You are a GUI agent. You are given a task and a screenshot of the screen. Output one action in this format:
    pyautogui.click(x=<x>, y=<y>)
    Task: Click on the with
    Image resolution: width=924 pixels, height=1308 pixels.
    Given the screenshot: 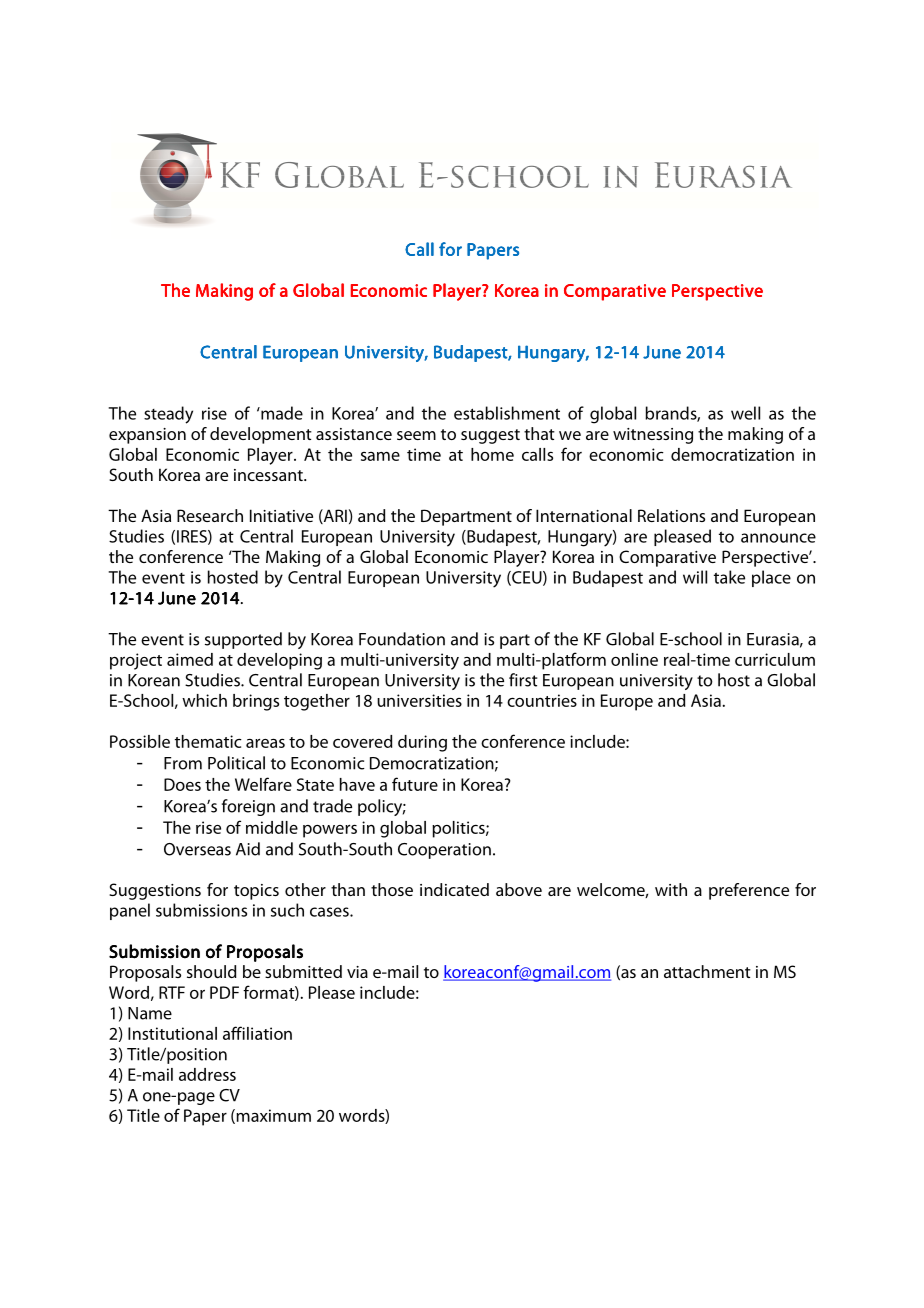 What is the action you would take?
    pyautogui.click(x=671, y=889)
